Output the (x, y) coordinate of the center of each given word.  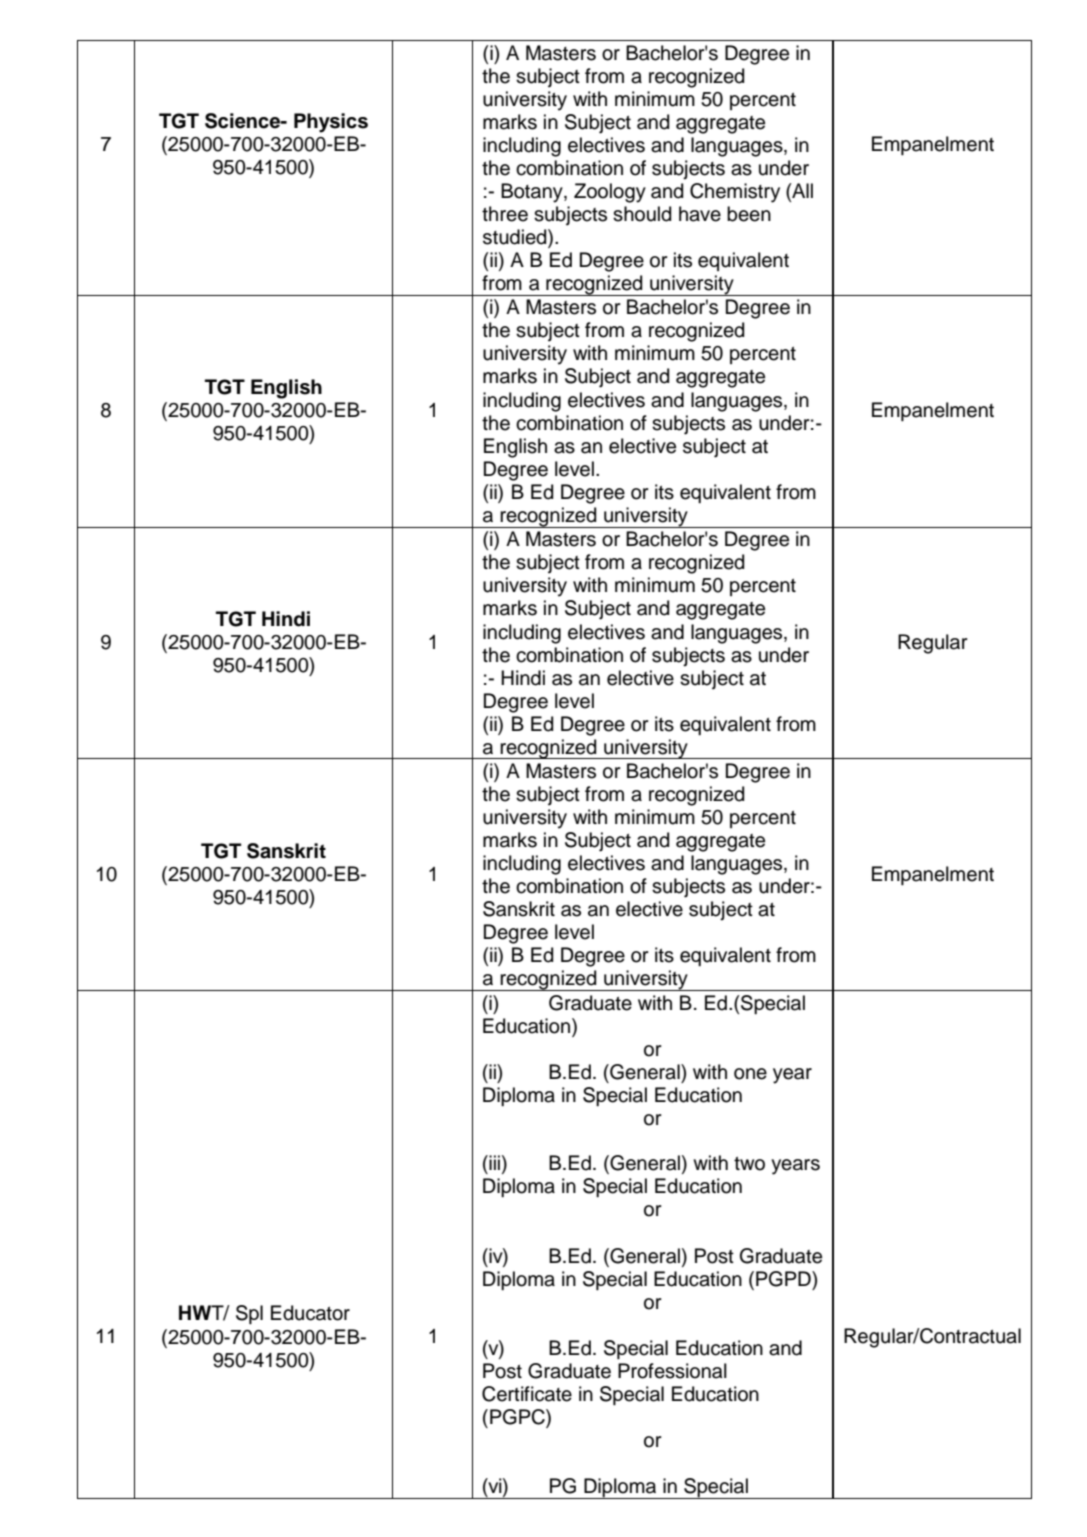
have (700, 214)
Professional (672, 1371)
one (750, 1074)
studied (516, 238)
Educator (310, 1313)
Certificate (527, 1394)
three (505, 214)
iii (493, 1162)
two (749, 1164)
